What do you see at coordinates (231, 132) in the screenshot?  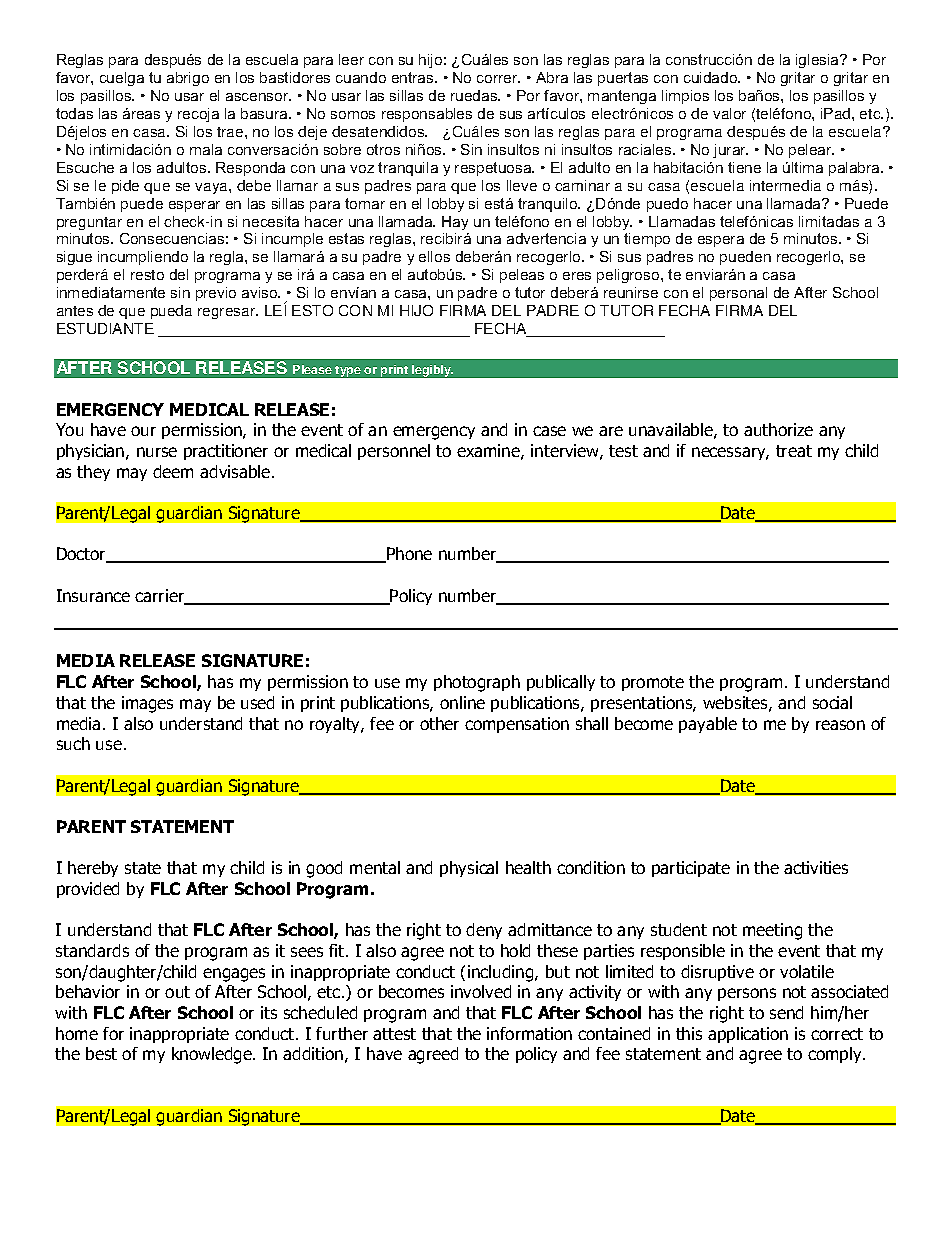 I see `trae` at bounding box center [231, 132].
